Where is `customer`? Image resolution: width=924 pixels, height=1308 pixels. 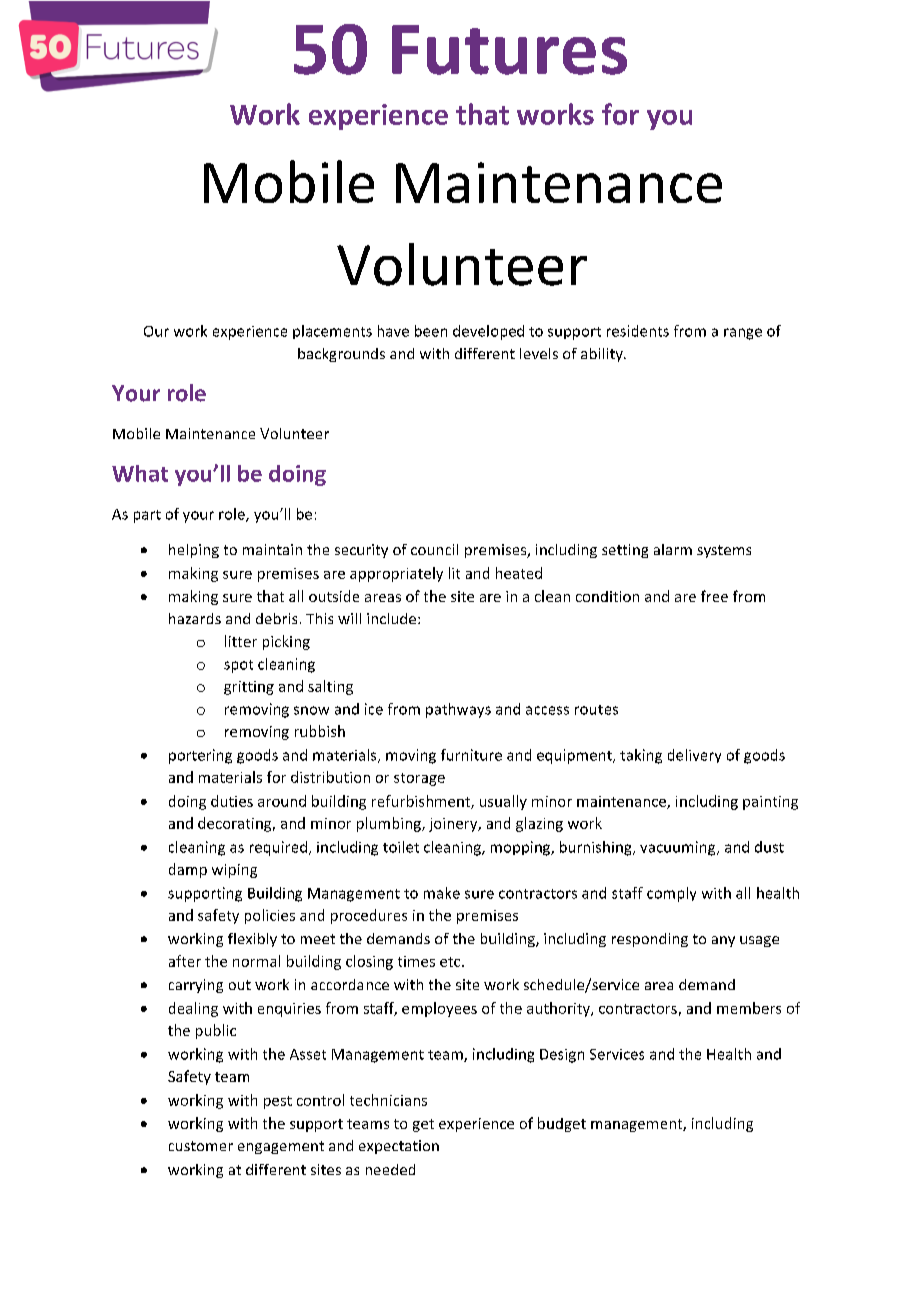 customer is located at coordinates (201, 1146).
